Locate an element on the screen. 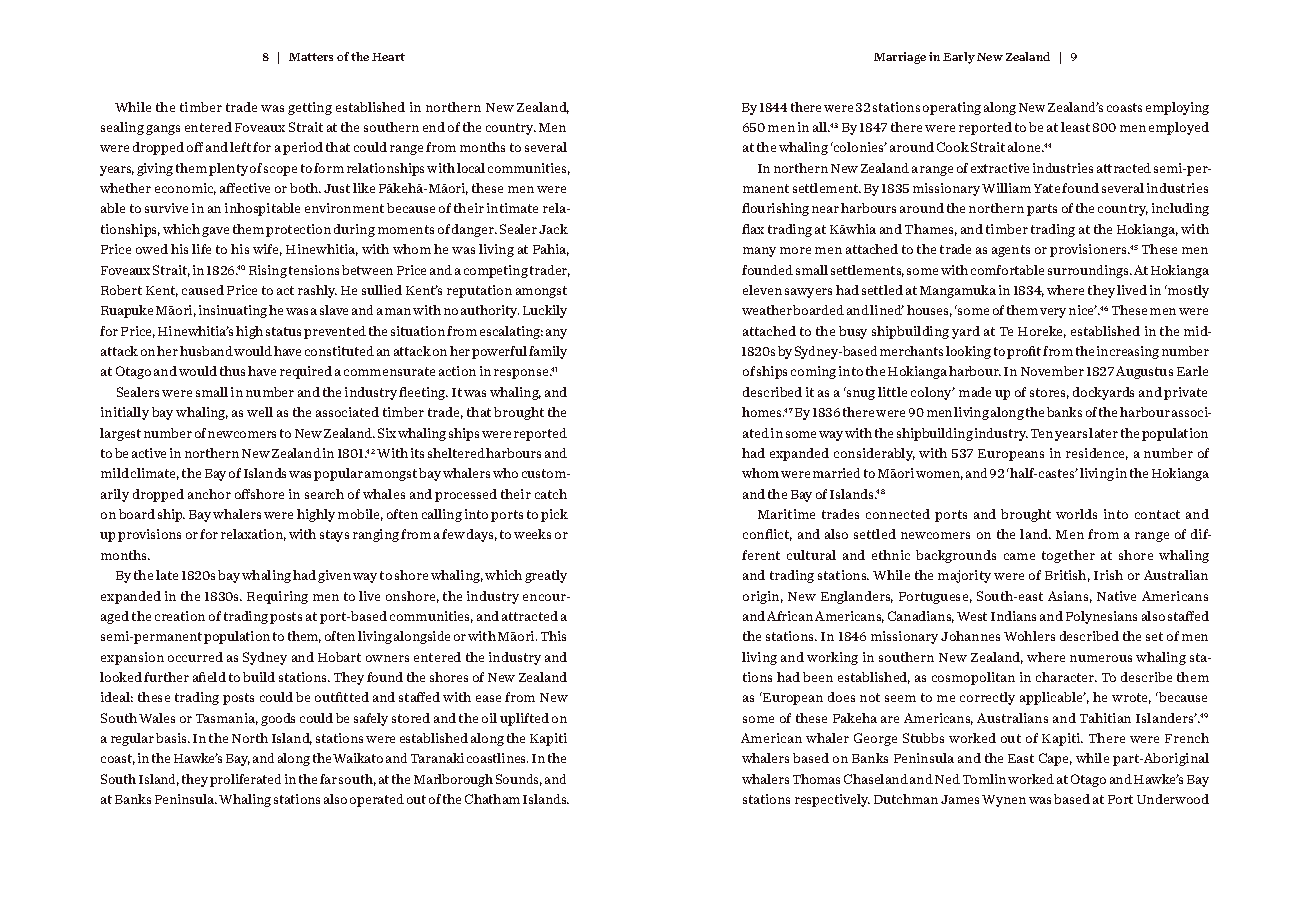 This screenshot has height=924, width=1310. far is located at coordinates (328, 779).
